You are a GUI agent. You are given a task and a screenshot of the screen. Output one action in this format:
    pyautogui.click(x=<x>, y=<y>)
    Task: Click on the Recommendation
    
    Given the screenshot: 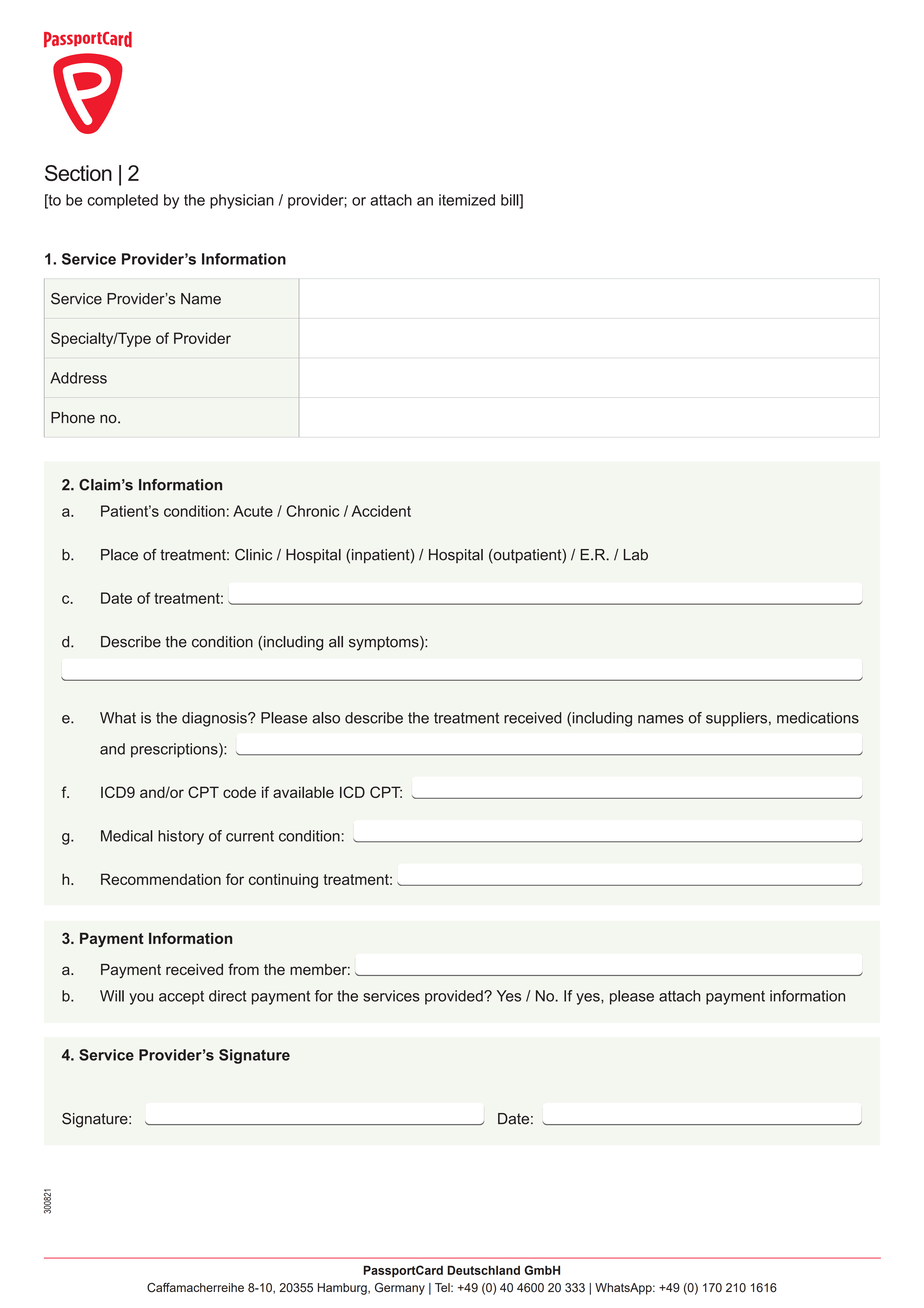 What is the action you would take?
    pyautogui.click(x=161, y=879)
